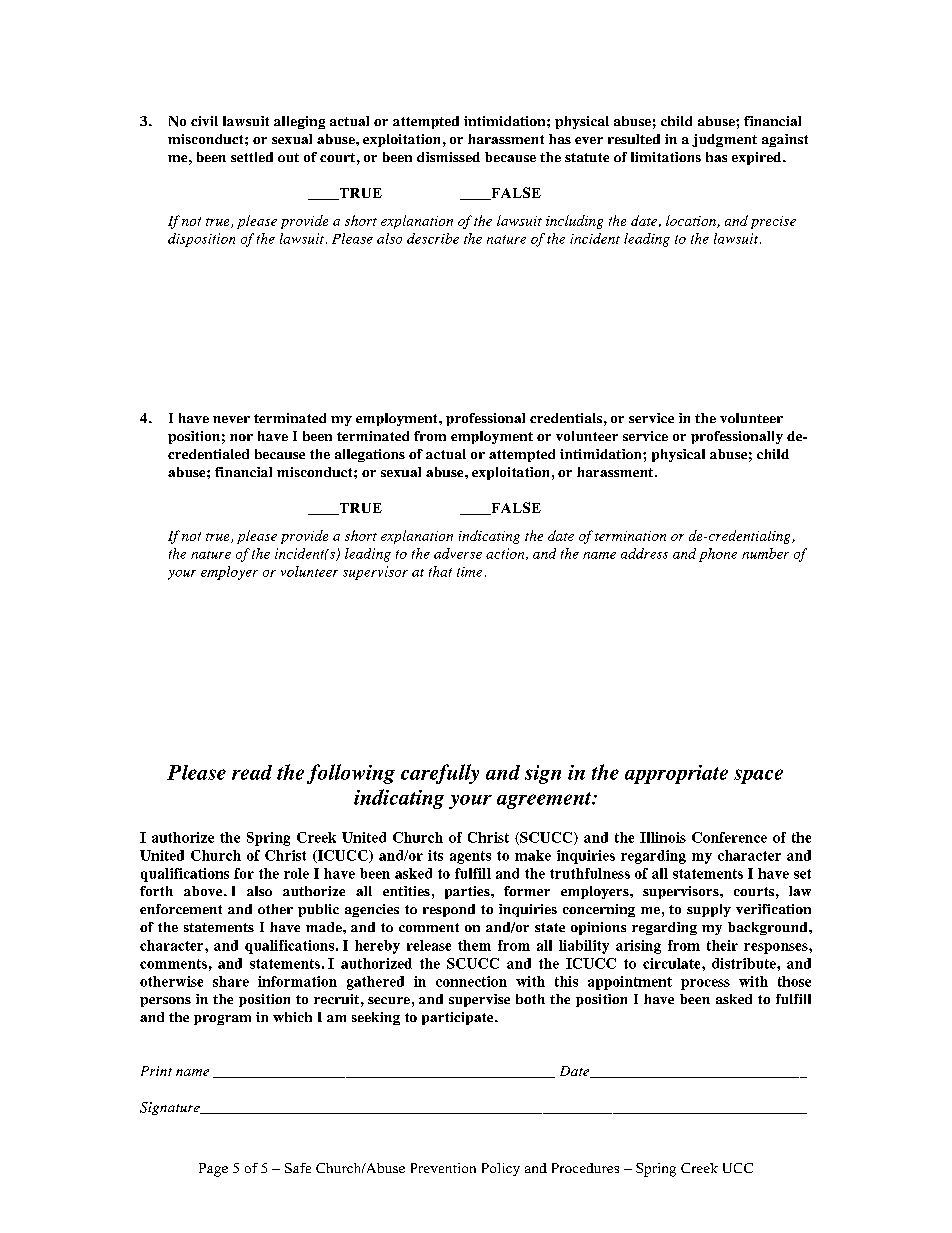  I want to click on adverse, so click(458, 553).
